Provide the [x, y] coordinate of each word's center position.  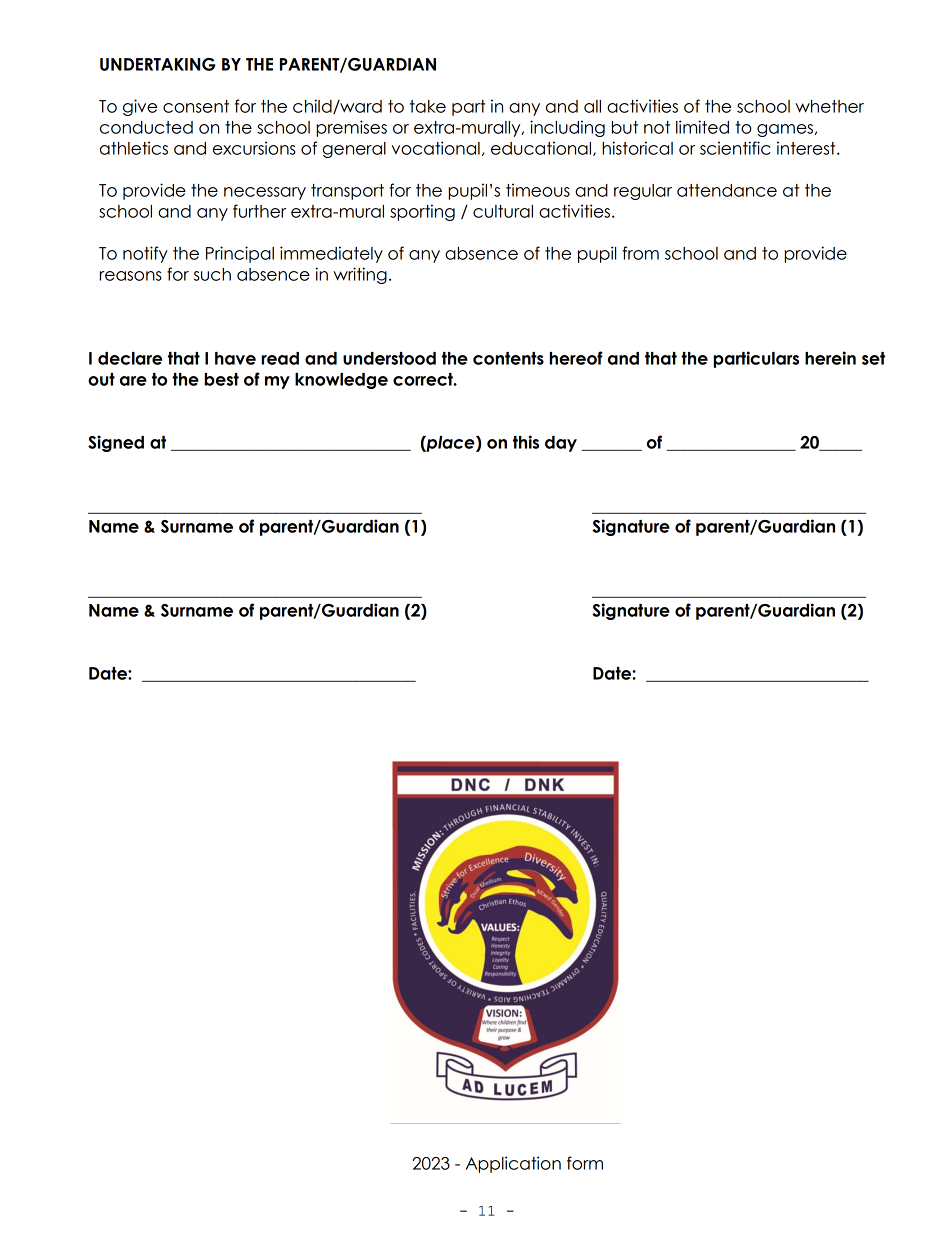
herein [830, 358]
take [428, 106]
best [221, 379]
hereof [576, 358]
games [785, 130]
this [526, 442]
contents [508, 358]
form [585, 1163]
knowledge [341, 381]
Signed [116, 443]
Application [513, 1164]
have [235, 358]
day [561, 444]
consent [196, 106]
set [873, 358]
